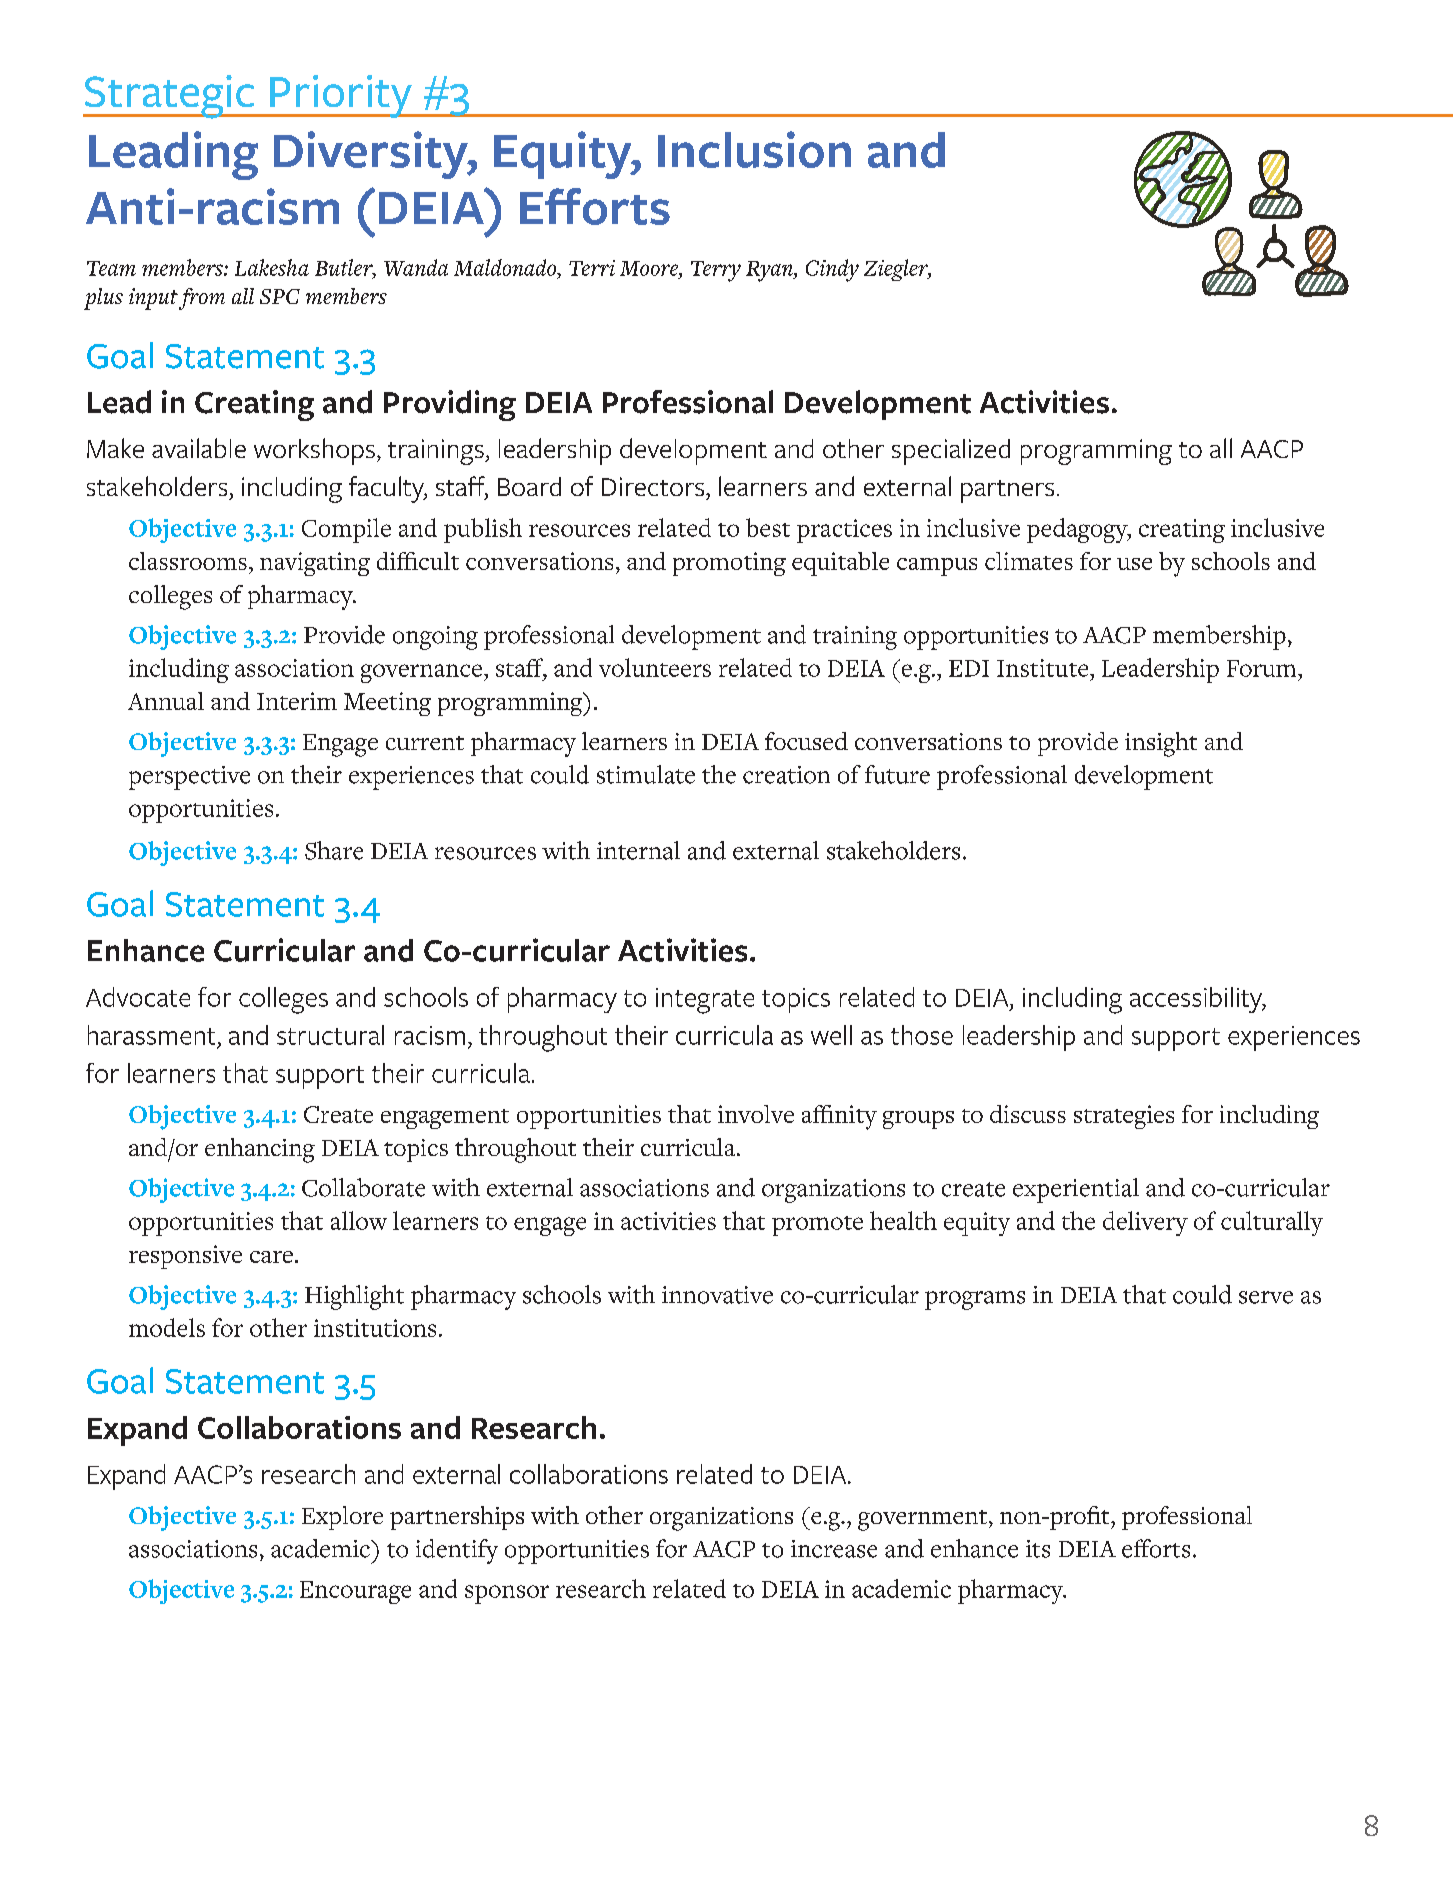  I want to click on Strategic, so click(170, 97).
